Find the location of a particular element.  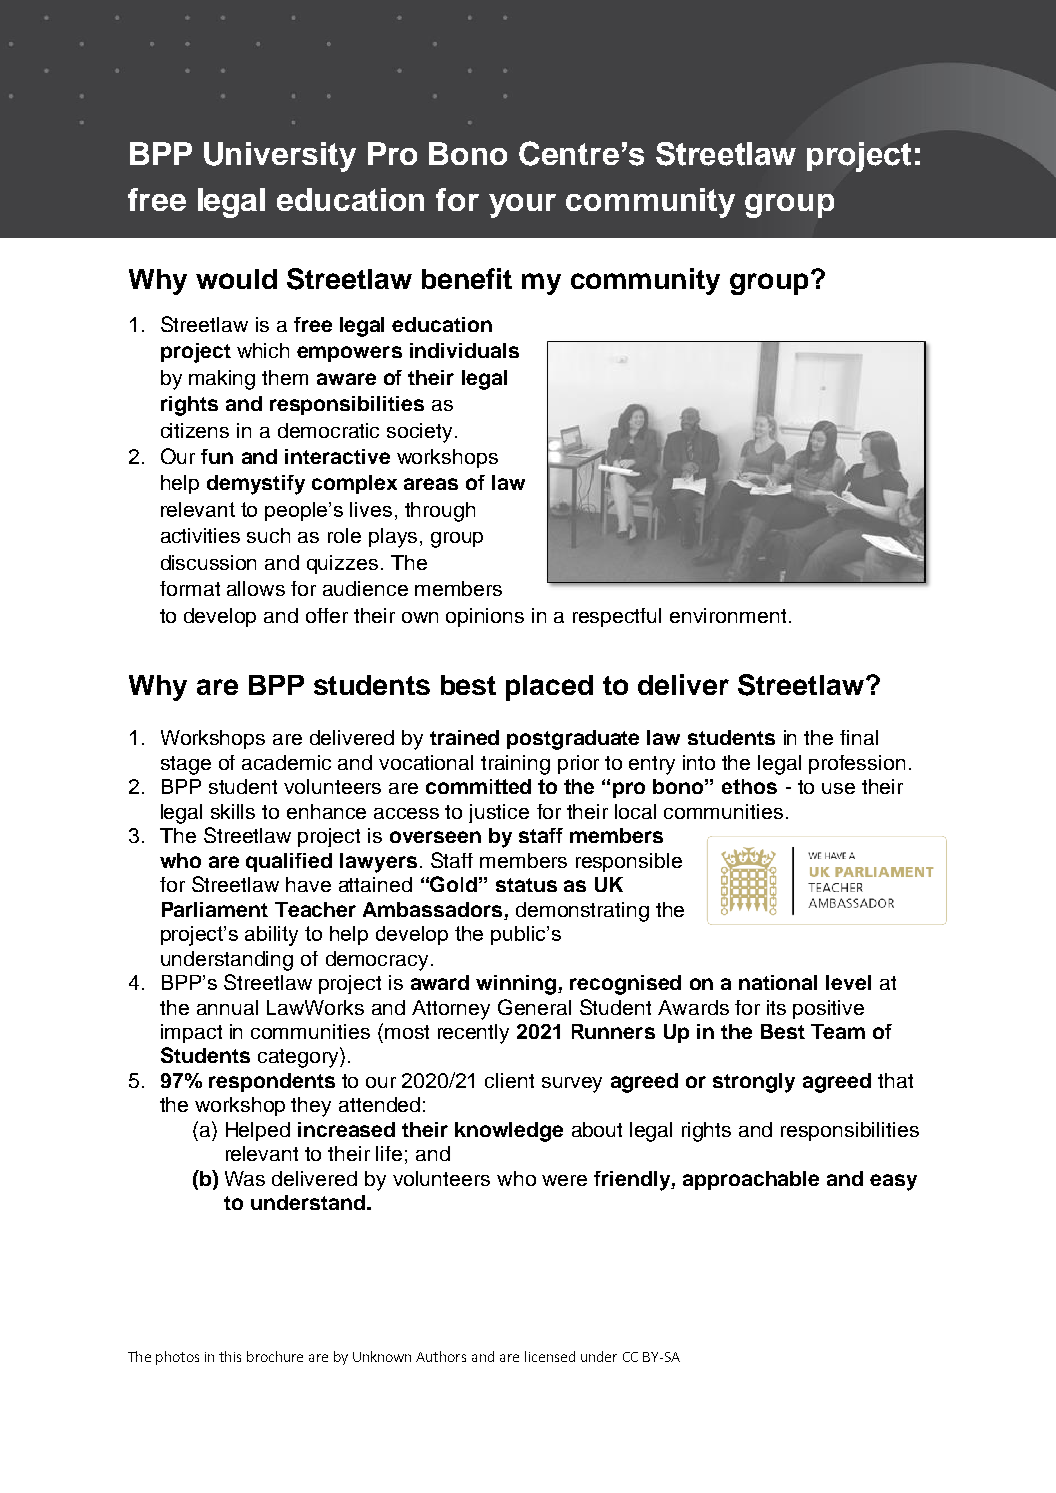

training is located at coordinates (515, 765).
